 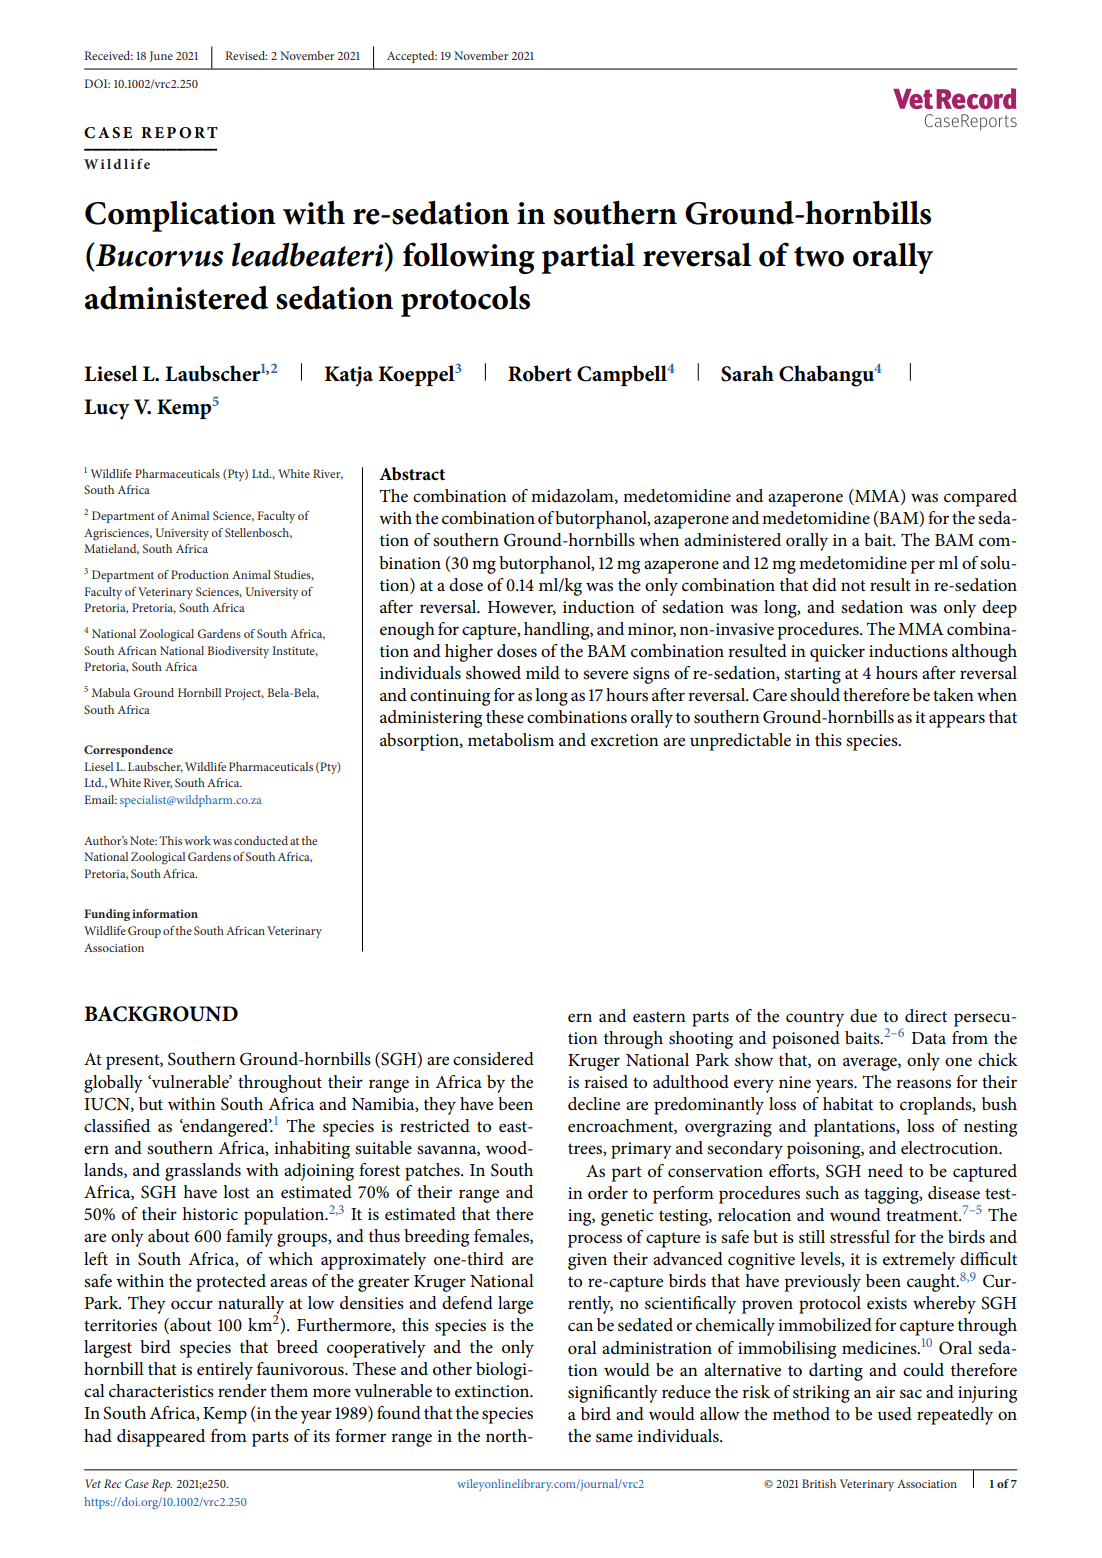 I want to click on disappeared, so click(x=161, y=1438).
